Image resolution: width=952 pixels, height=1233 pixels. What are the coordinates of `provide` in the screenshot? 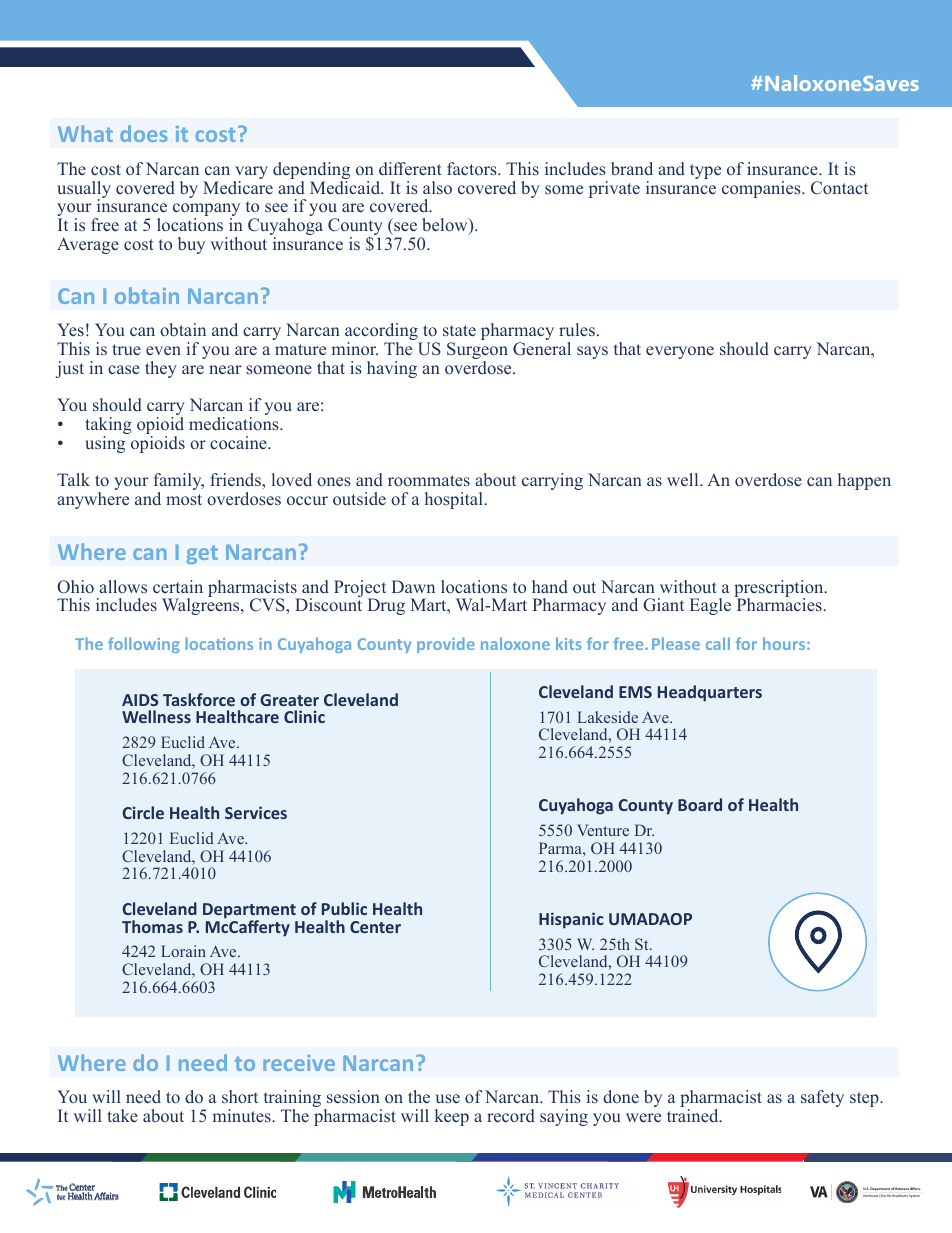 It's located at (446, 645).
